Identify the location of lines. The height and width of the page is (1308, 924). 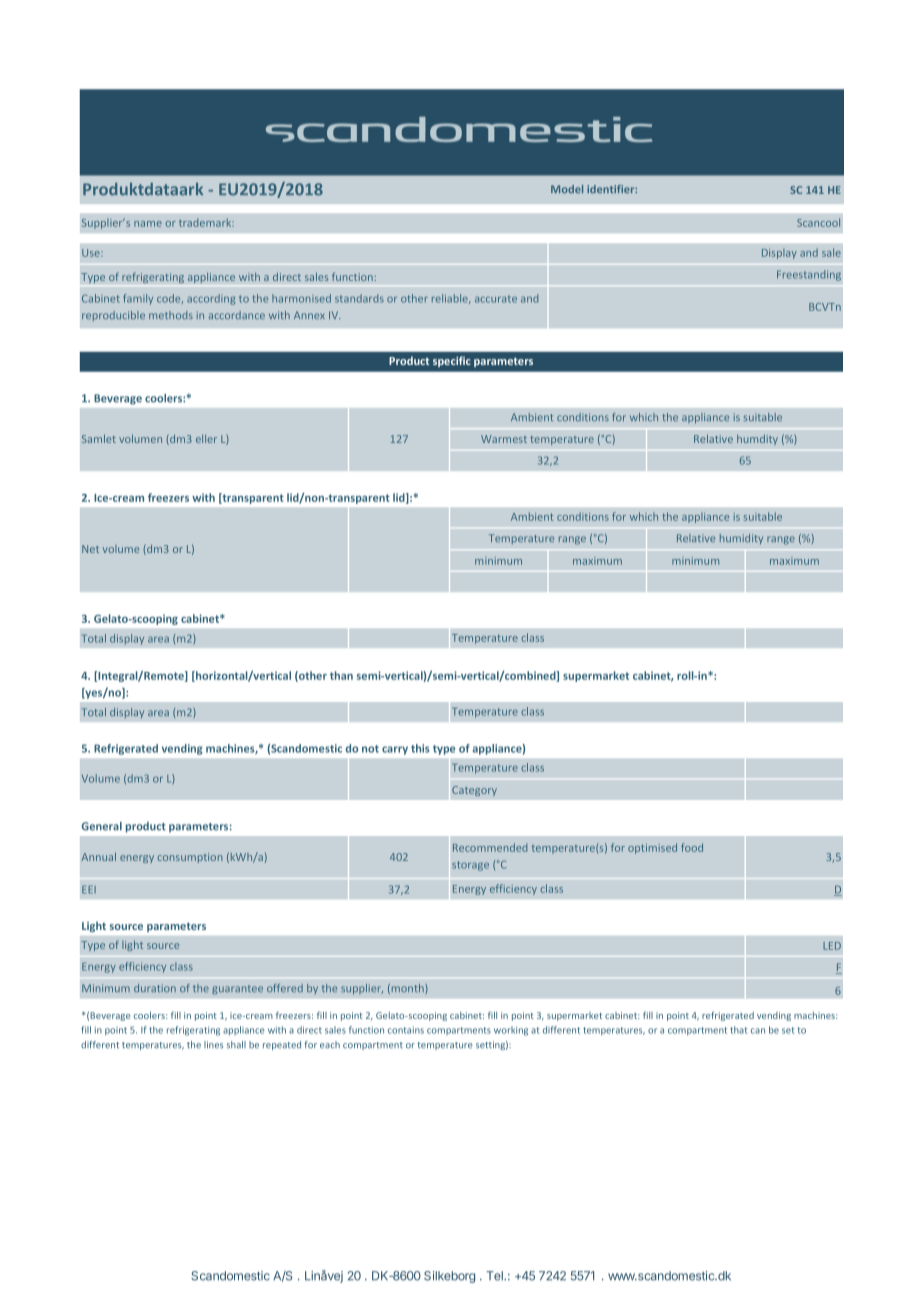
(213, 1045).
